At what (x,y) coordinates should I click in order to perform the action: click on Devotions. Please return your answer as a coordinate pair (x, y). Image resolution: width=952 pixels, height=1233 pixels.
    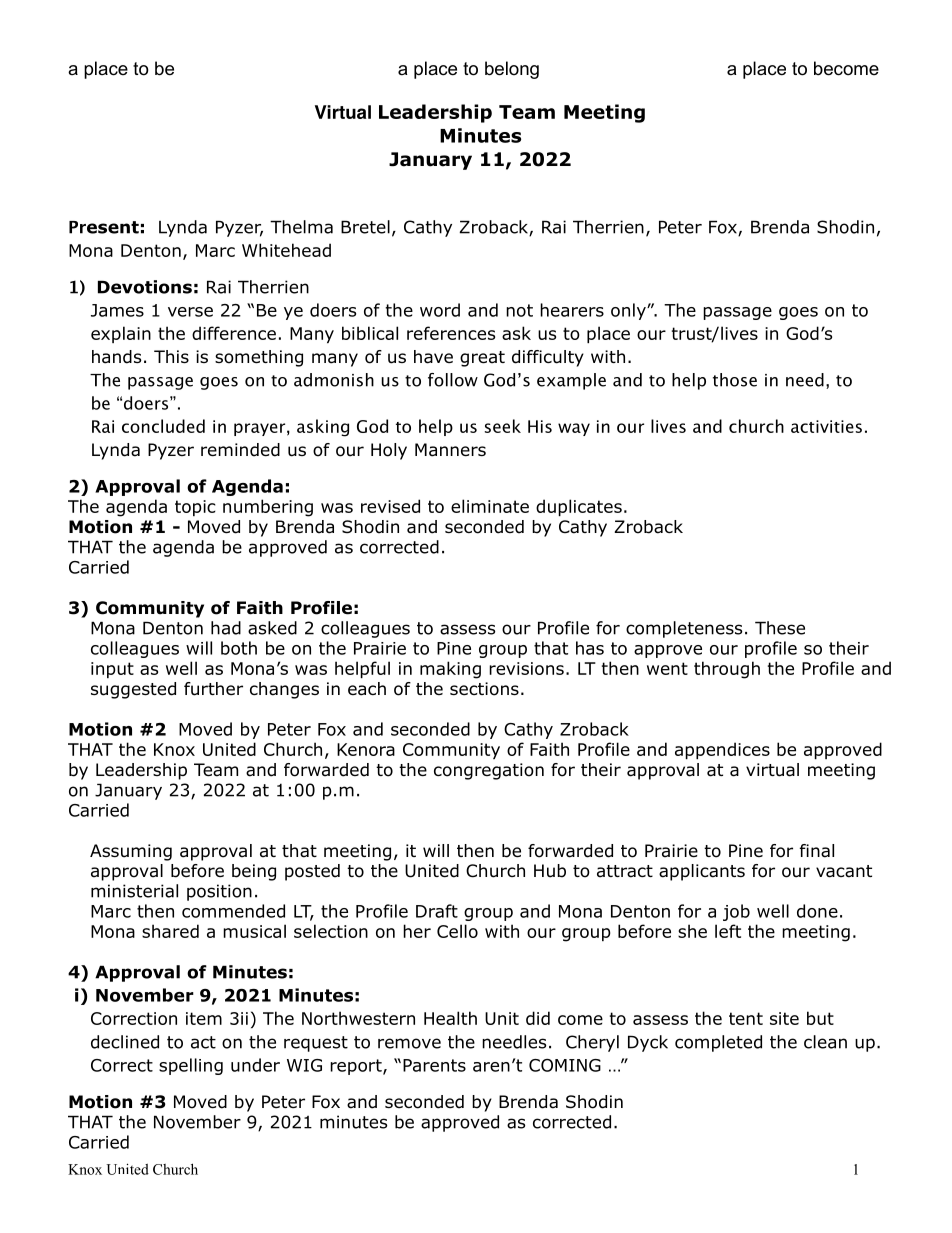
    Looking at the image, I should click on (145, 287).
